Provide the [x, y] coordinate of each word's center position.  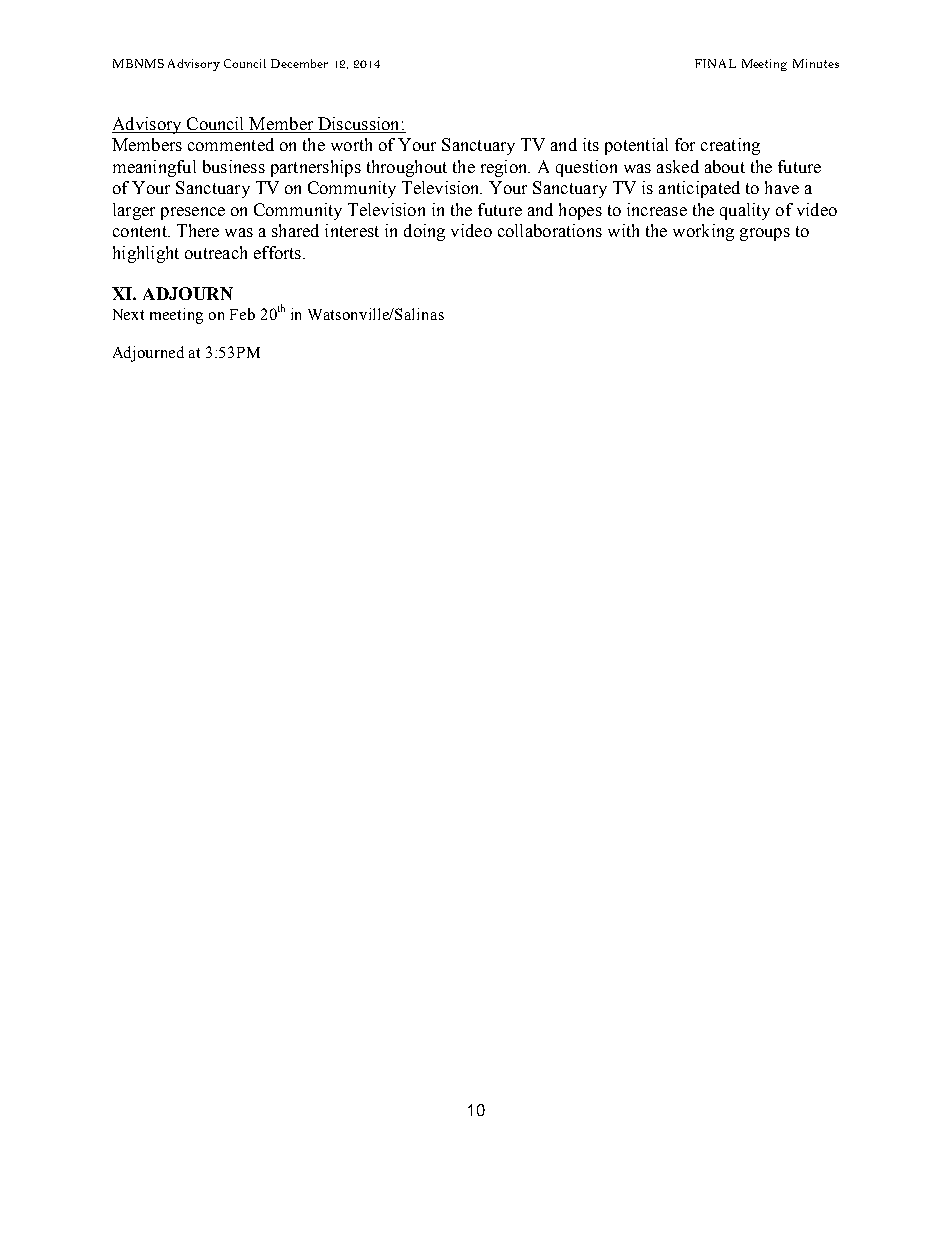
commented [231, 144]
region [505, 168]
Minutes [816, 63]
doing [424, 232]
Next [128, 314]
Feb [242, 314]
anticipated [699, 189]
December [299, 63]
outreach [216, 252]
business [234, 166]
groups [765, 234]
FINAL [715, 63]
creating [730, 146]
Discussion [358, 123]
